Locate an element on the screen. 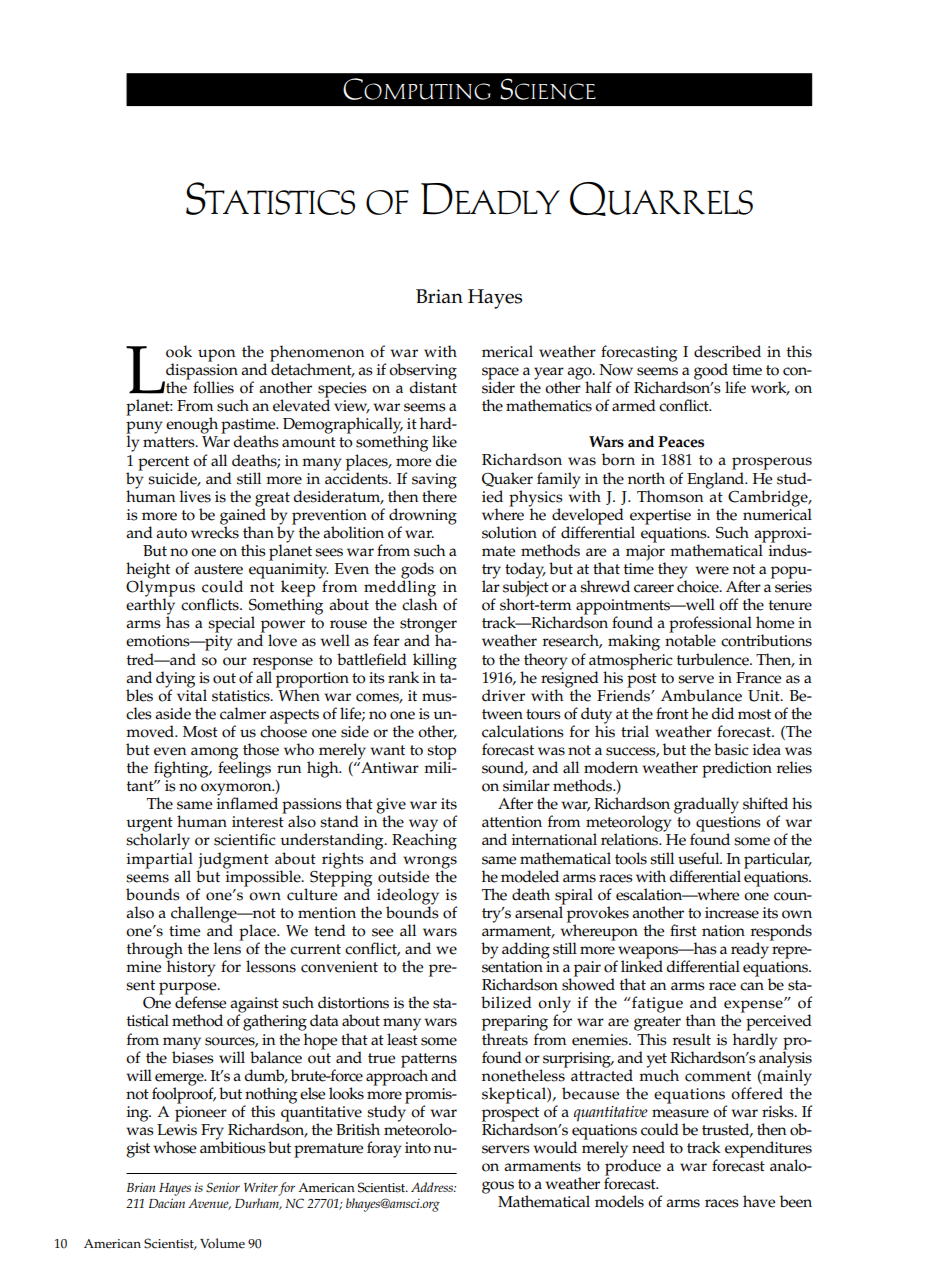  oxymoron is located at coordinates (237, 790).
